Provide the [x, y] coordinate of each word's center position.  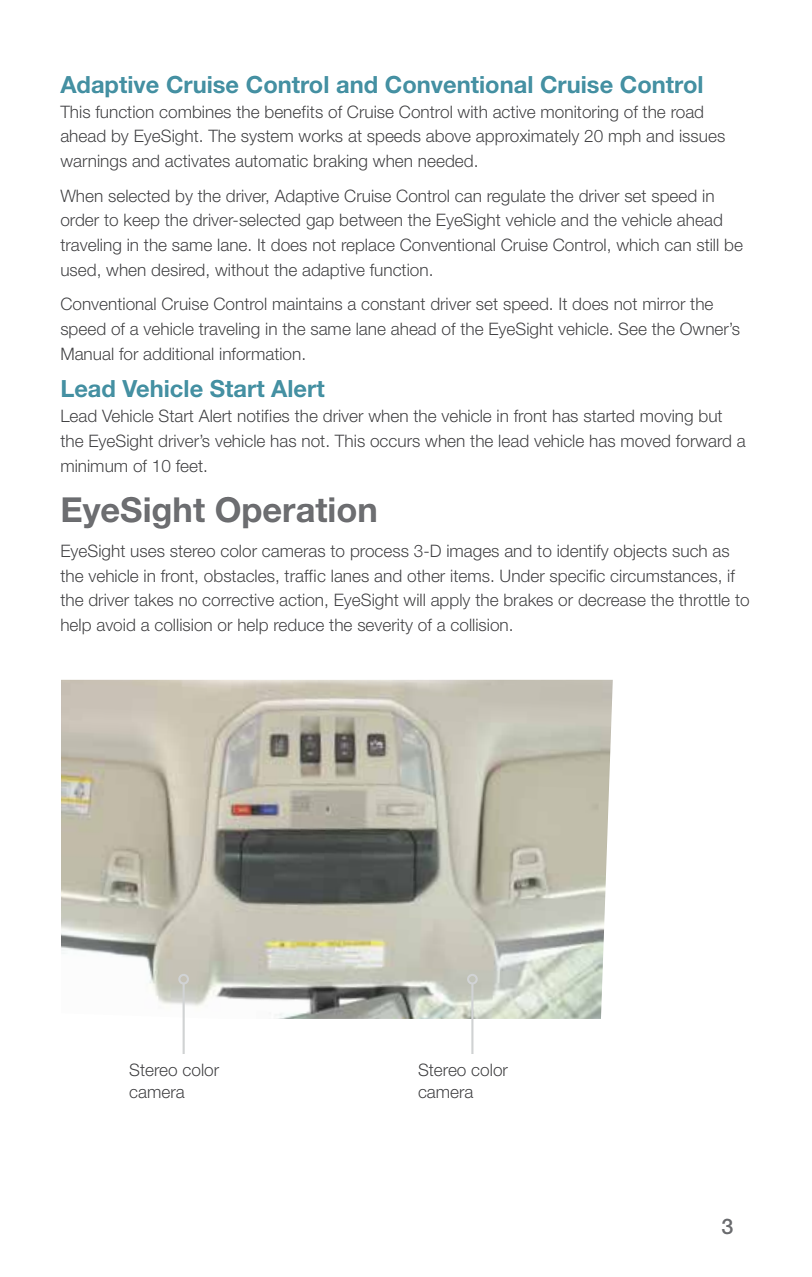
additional [178, 354]
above [448, 136]
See [632, 328]
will [414, 600]
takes [153, 600]
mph [625, 137]
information [260, 354]
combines [195, 112]
